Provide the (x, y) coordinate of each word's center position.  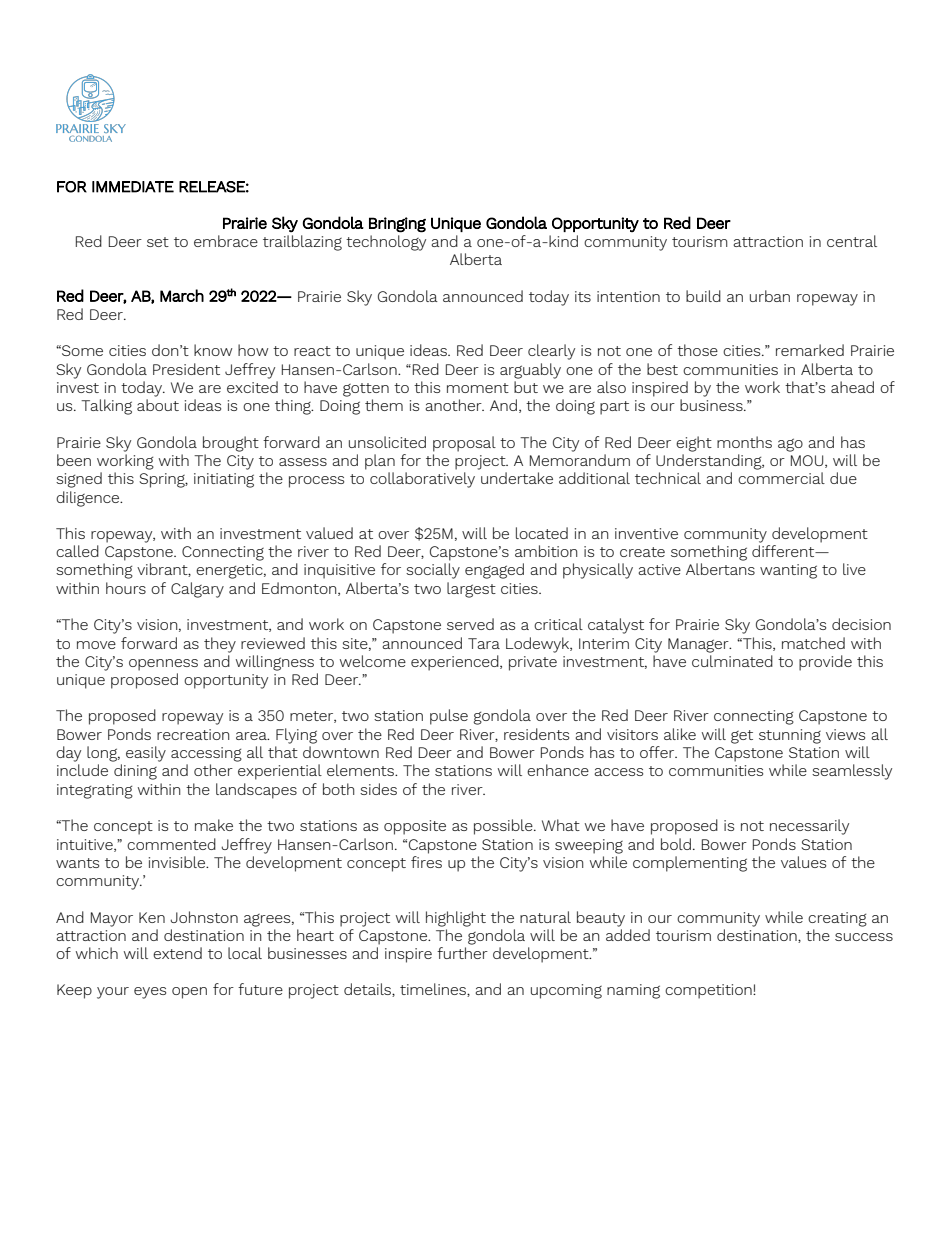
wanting (788, 571)
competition (709, 991)
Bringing (397, 225)
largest (471, 590)
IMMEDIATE (133, 187)
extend (177, 953)
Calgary (197, 590)
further (462, 953)
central (852, 241)
